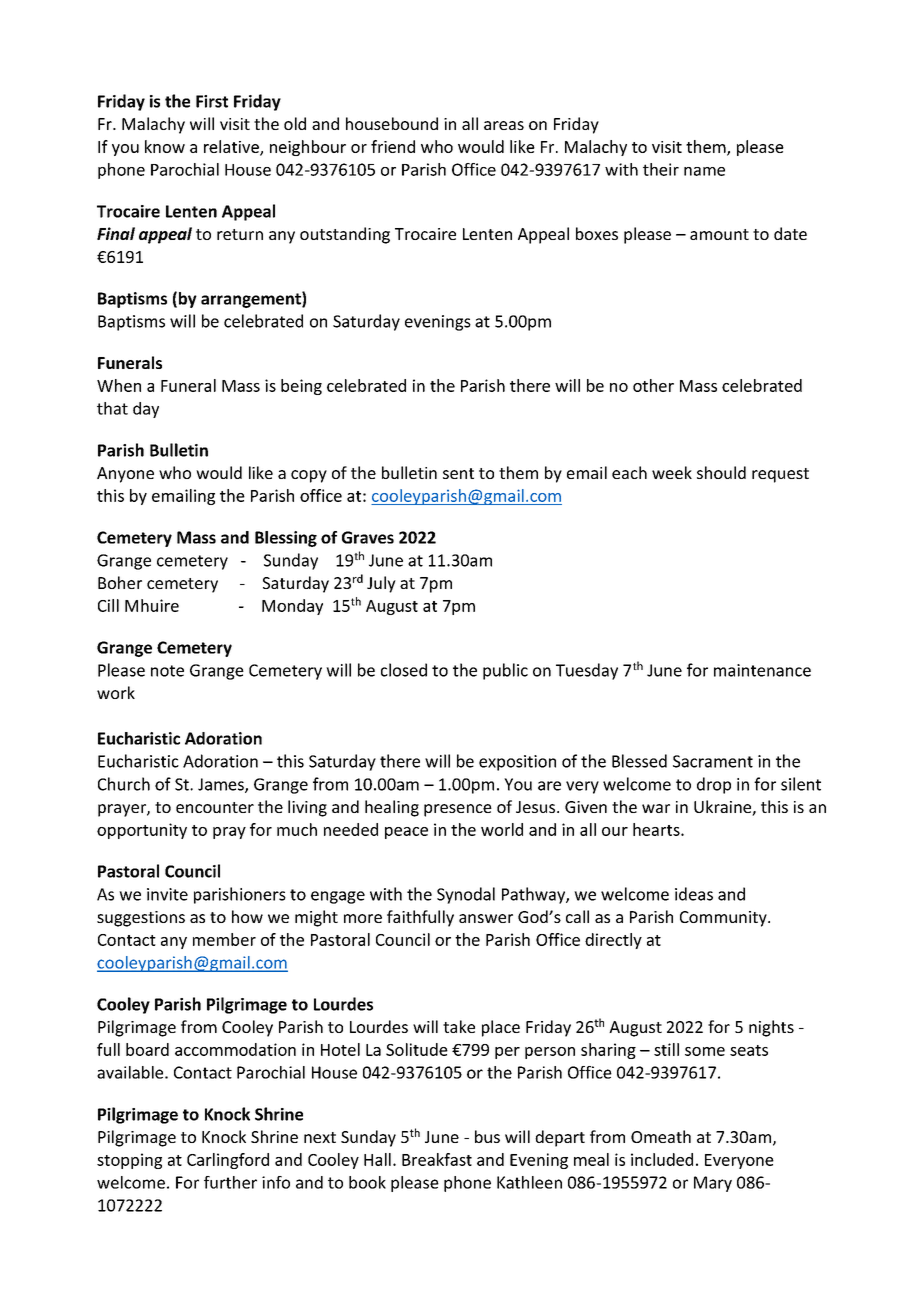 The height and width of the screenshot is (1308, 924). Describe the element at coordinates (505, 671) in the screenshot. I see `public` at that location.
